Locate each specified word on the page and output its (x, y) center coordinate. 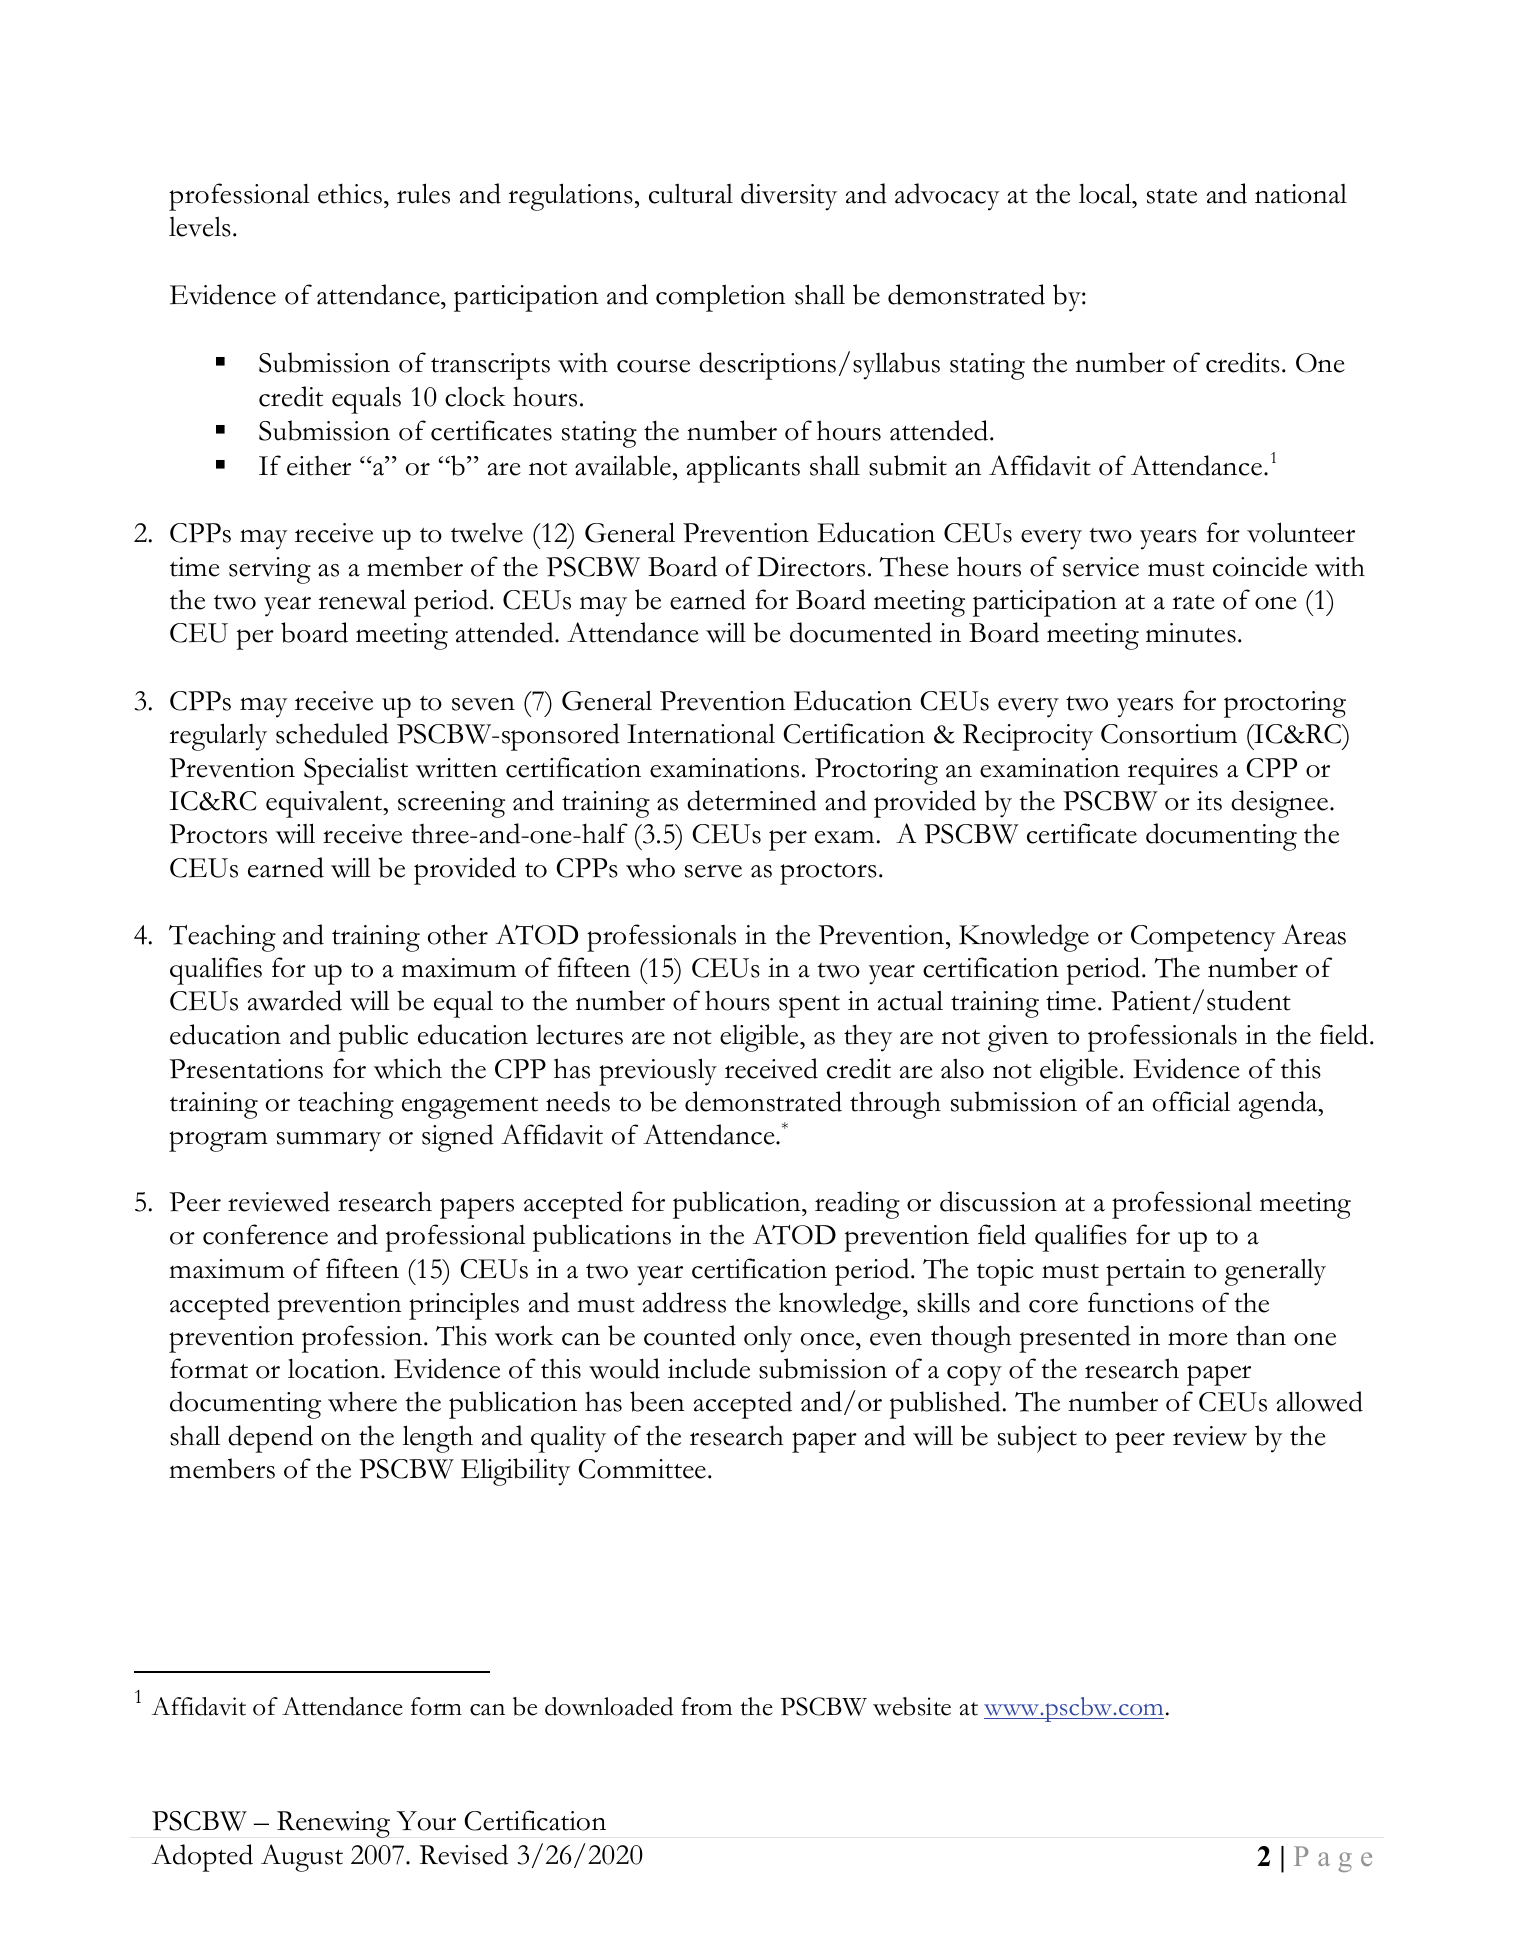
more (1198, 1339)
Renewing (333, 1824)
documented (861, 632)
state (1172, 196)
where (362, 1401)
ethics (350, 193)
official (1191, 1101)
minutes (1191, 633)
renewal (362, 599)
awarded (295, 1000)
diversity (789, 197)
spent (809, 1007)
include (709, 1368)
